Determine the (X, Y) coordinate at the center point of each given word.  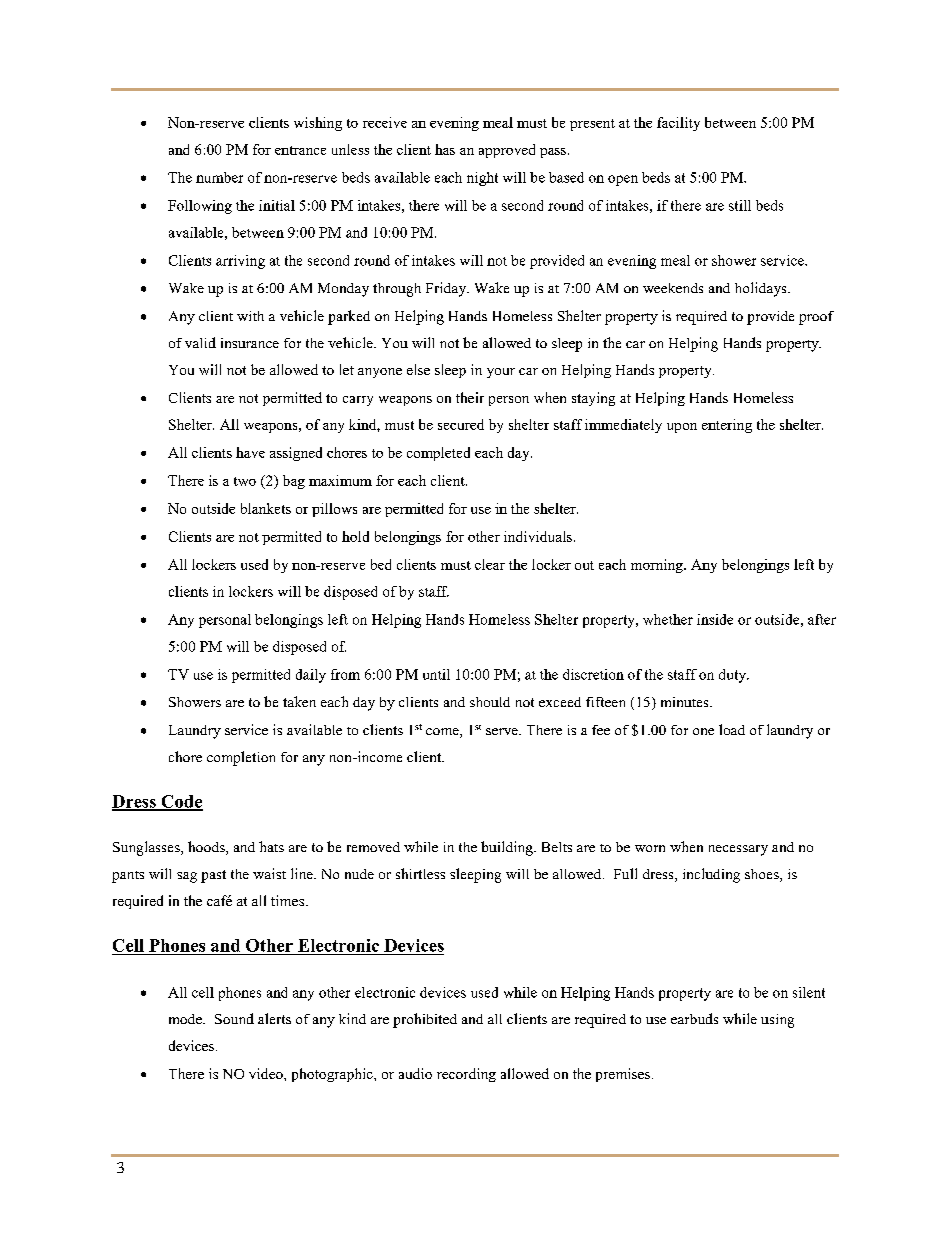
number (219, 177)
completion (241, 758)
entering (727, 426)
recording (466, 1075)
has (445, 149)
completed (438, 454)
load (732, 729)
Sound (234, 1018)
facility (678, 124)
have (250, 452)
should (490, 702)
